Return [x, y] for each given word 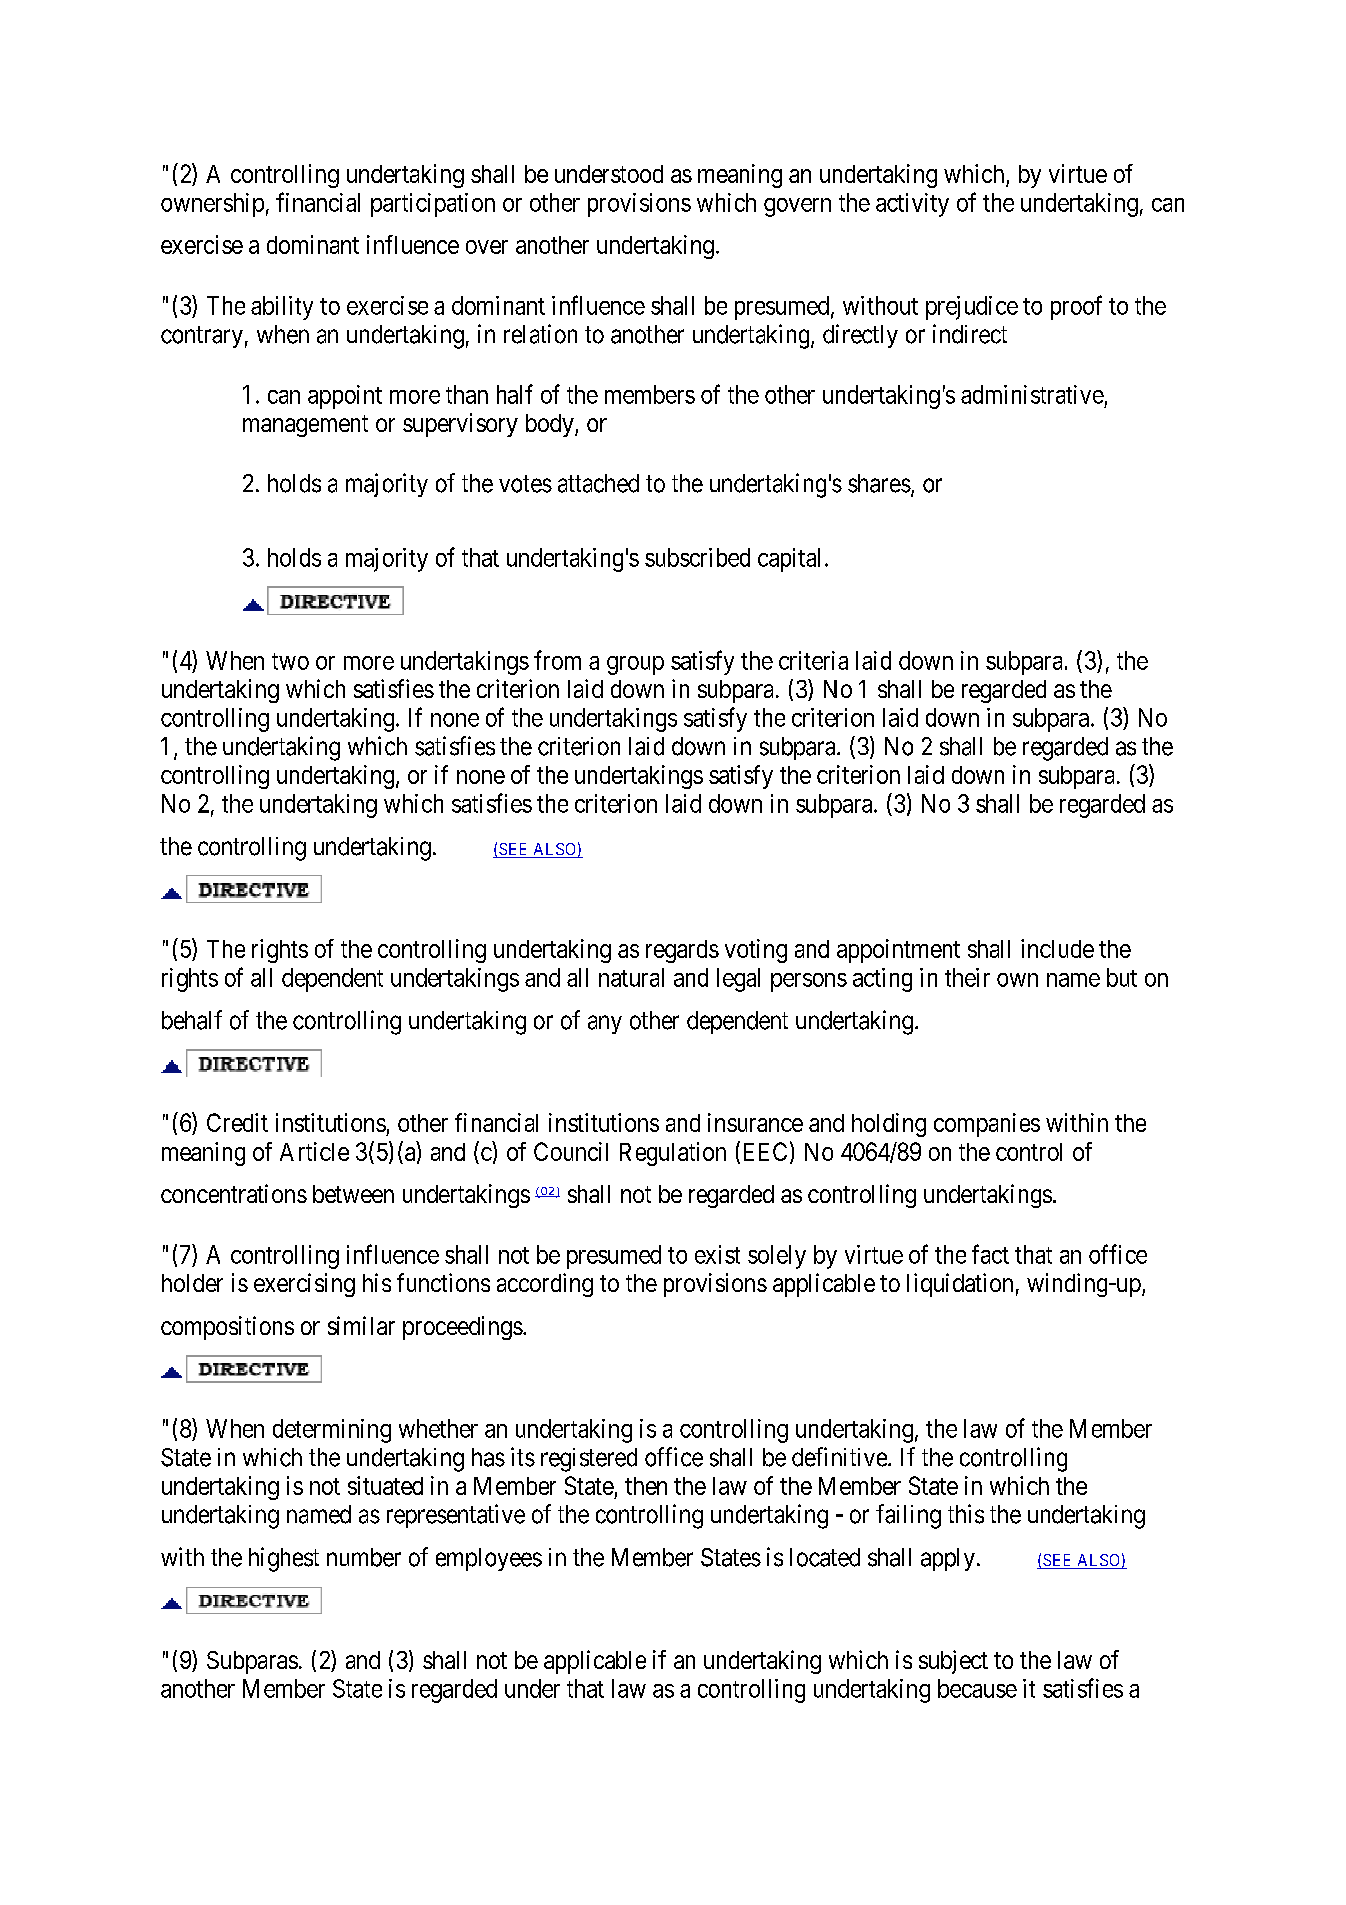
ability [282, 308]
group [635, 665]
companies [987, 1125]
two [290, 661]
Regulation [673, 1154]
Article [314, 1151]
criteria [813, 660]
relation [540, 334]
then [646, 1486]
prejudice [972, 308]
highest [284, 1559]
